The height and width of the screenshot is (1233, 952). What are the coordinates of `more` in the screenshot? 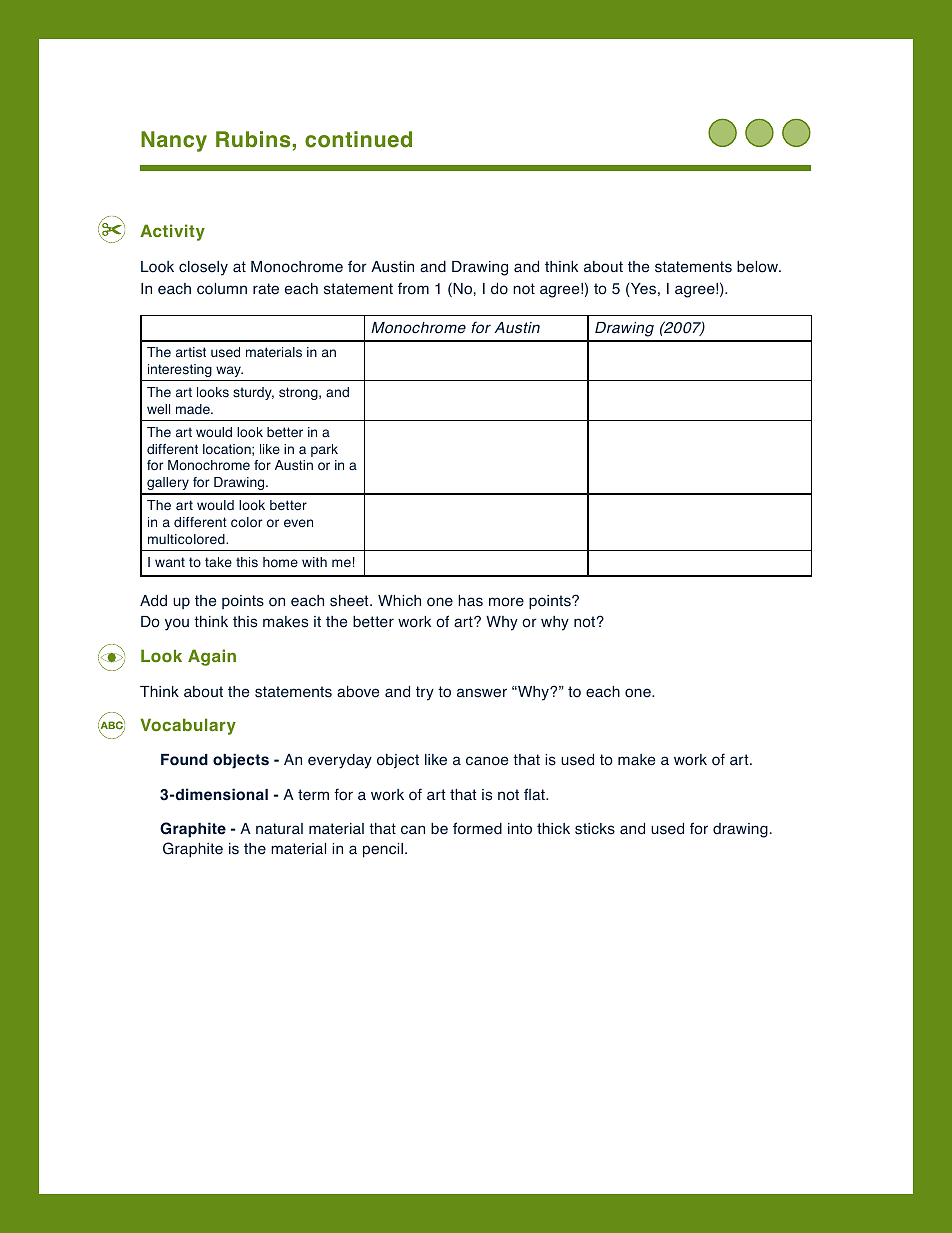 It's located at (506, 602).
